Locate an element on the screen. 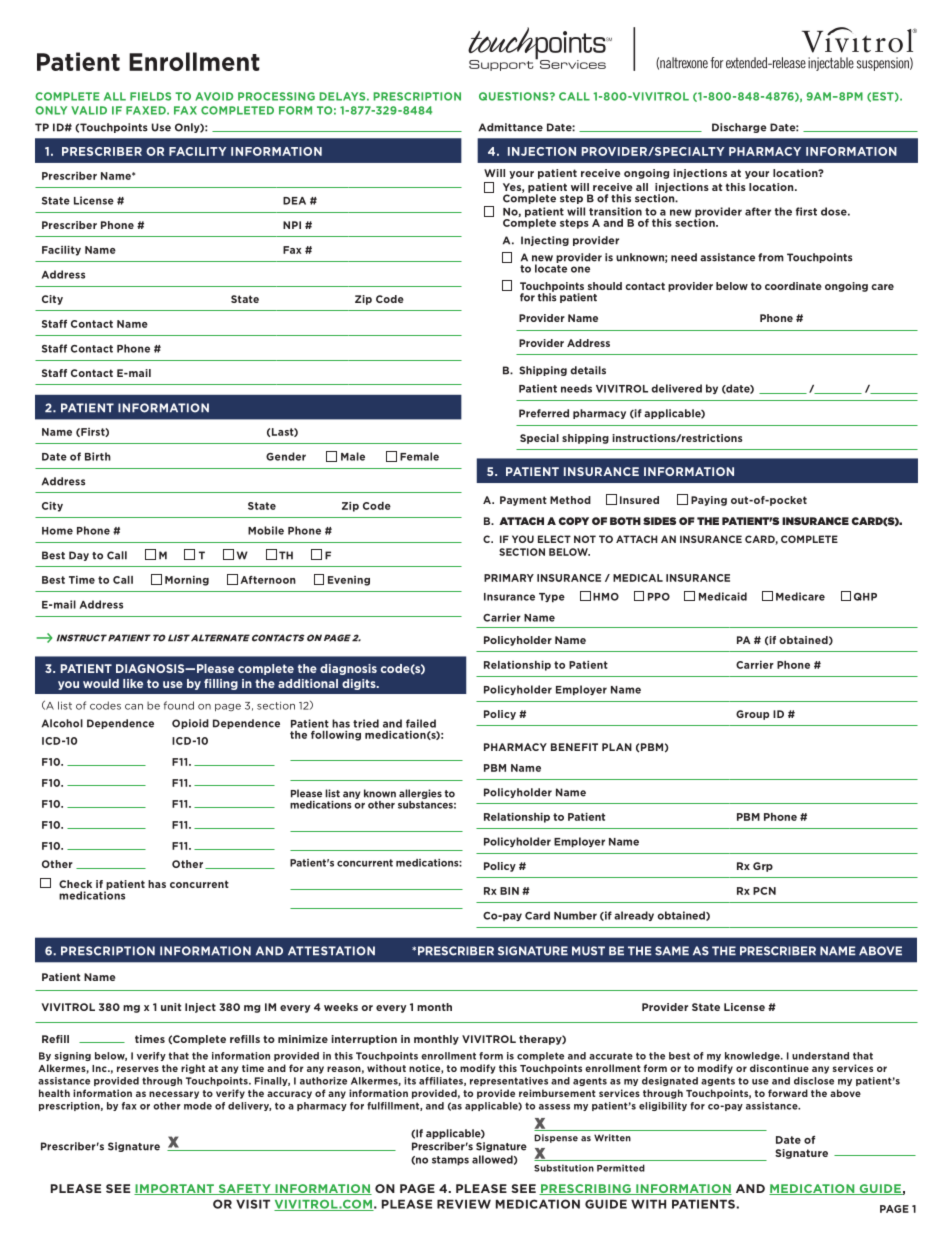 Image resolution: width=952 pixels, height=1233 pixels. Birth is located at coordinates (98, 456).
